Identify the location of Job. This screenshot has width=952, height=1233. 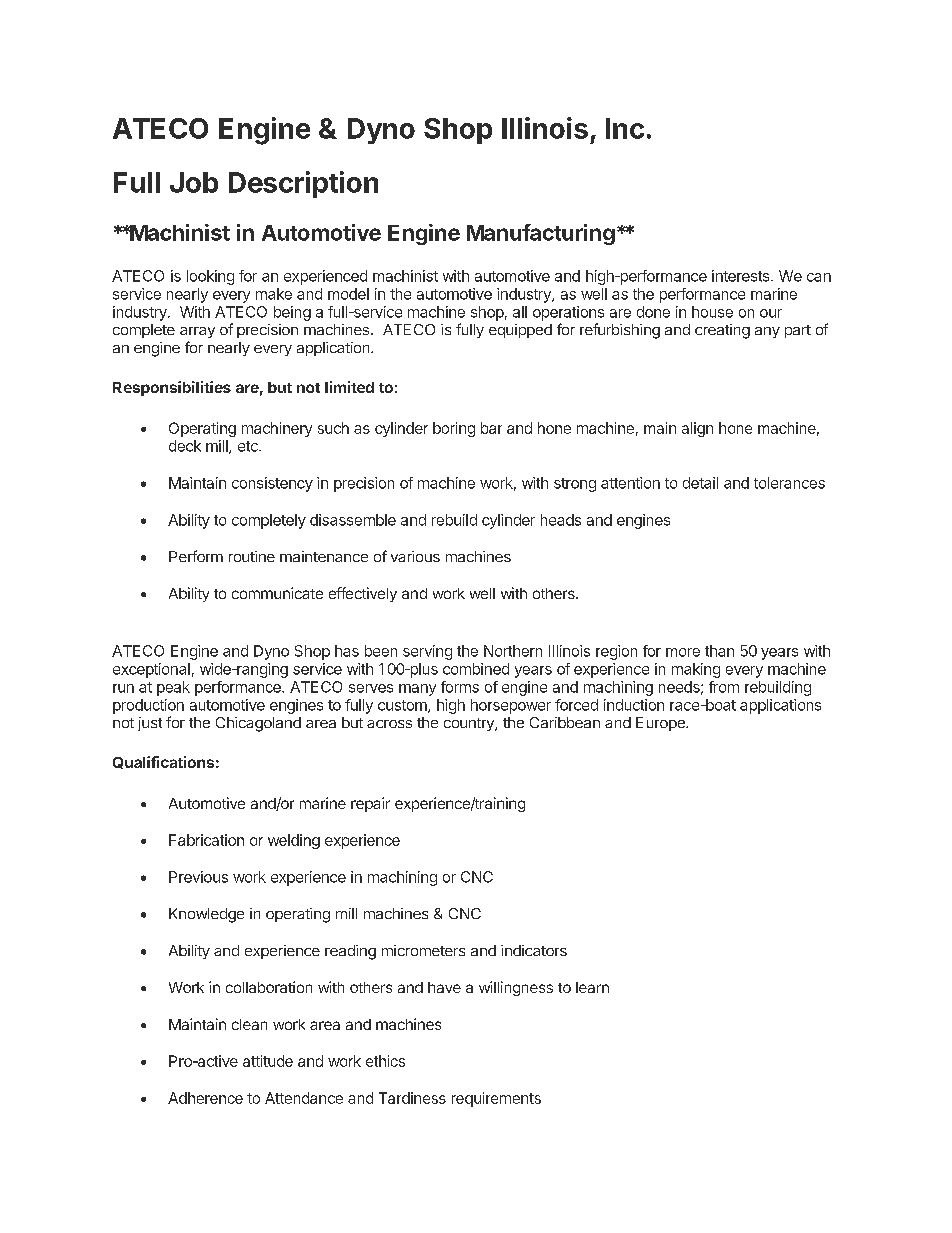
(194, 182).
